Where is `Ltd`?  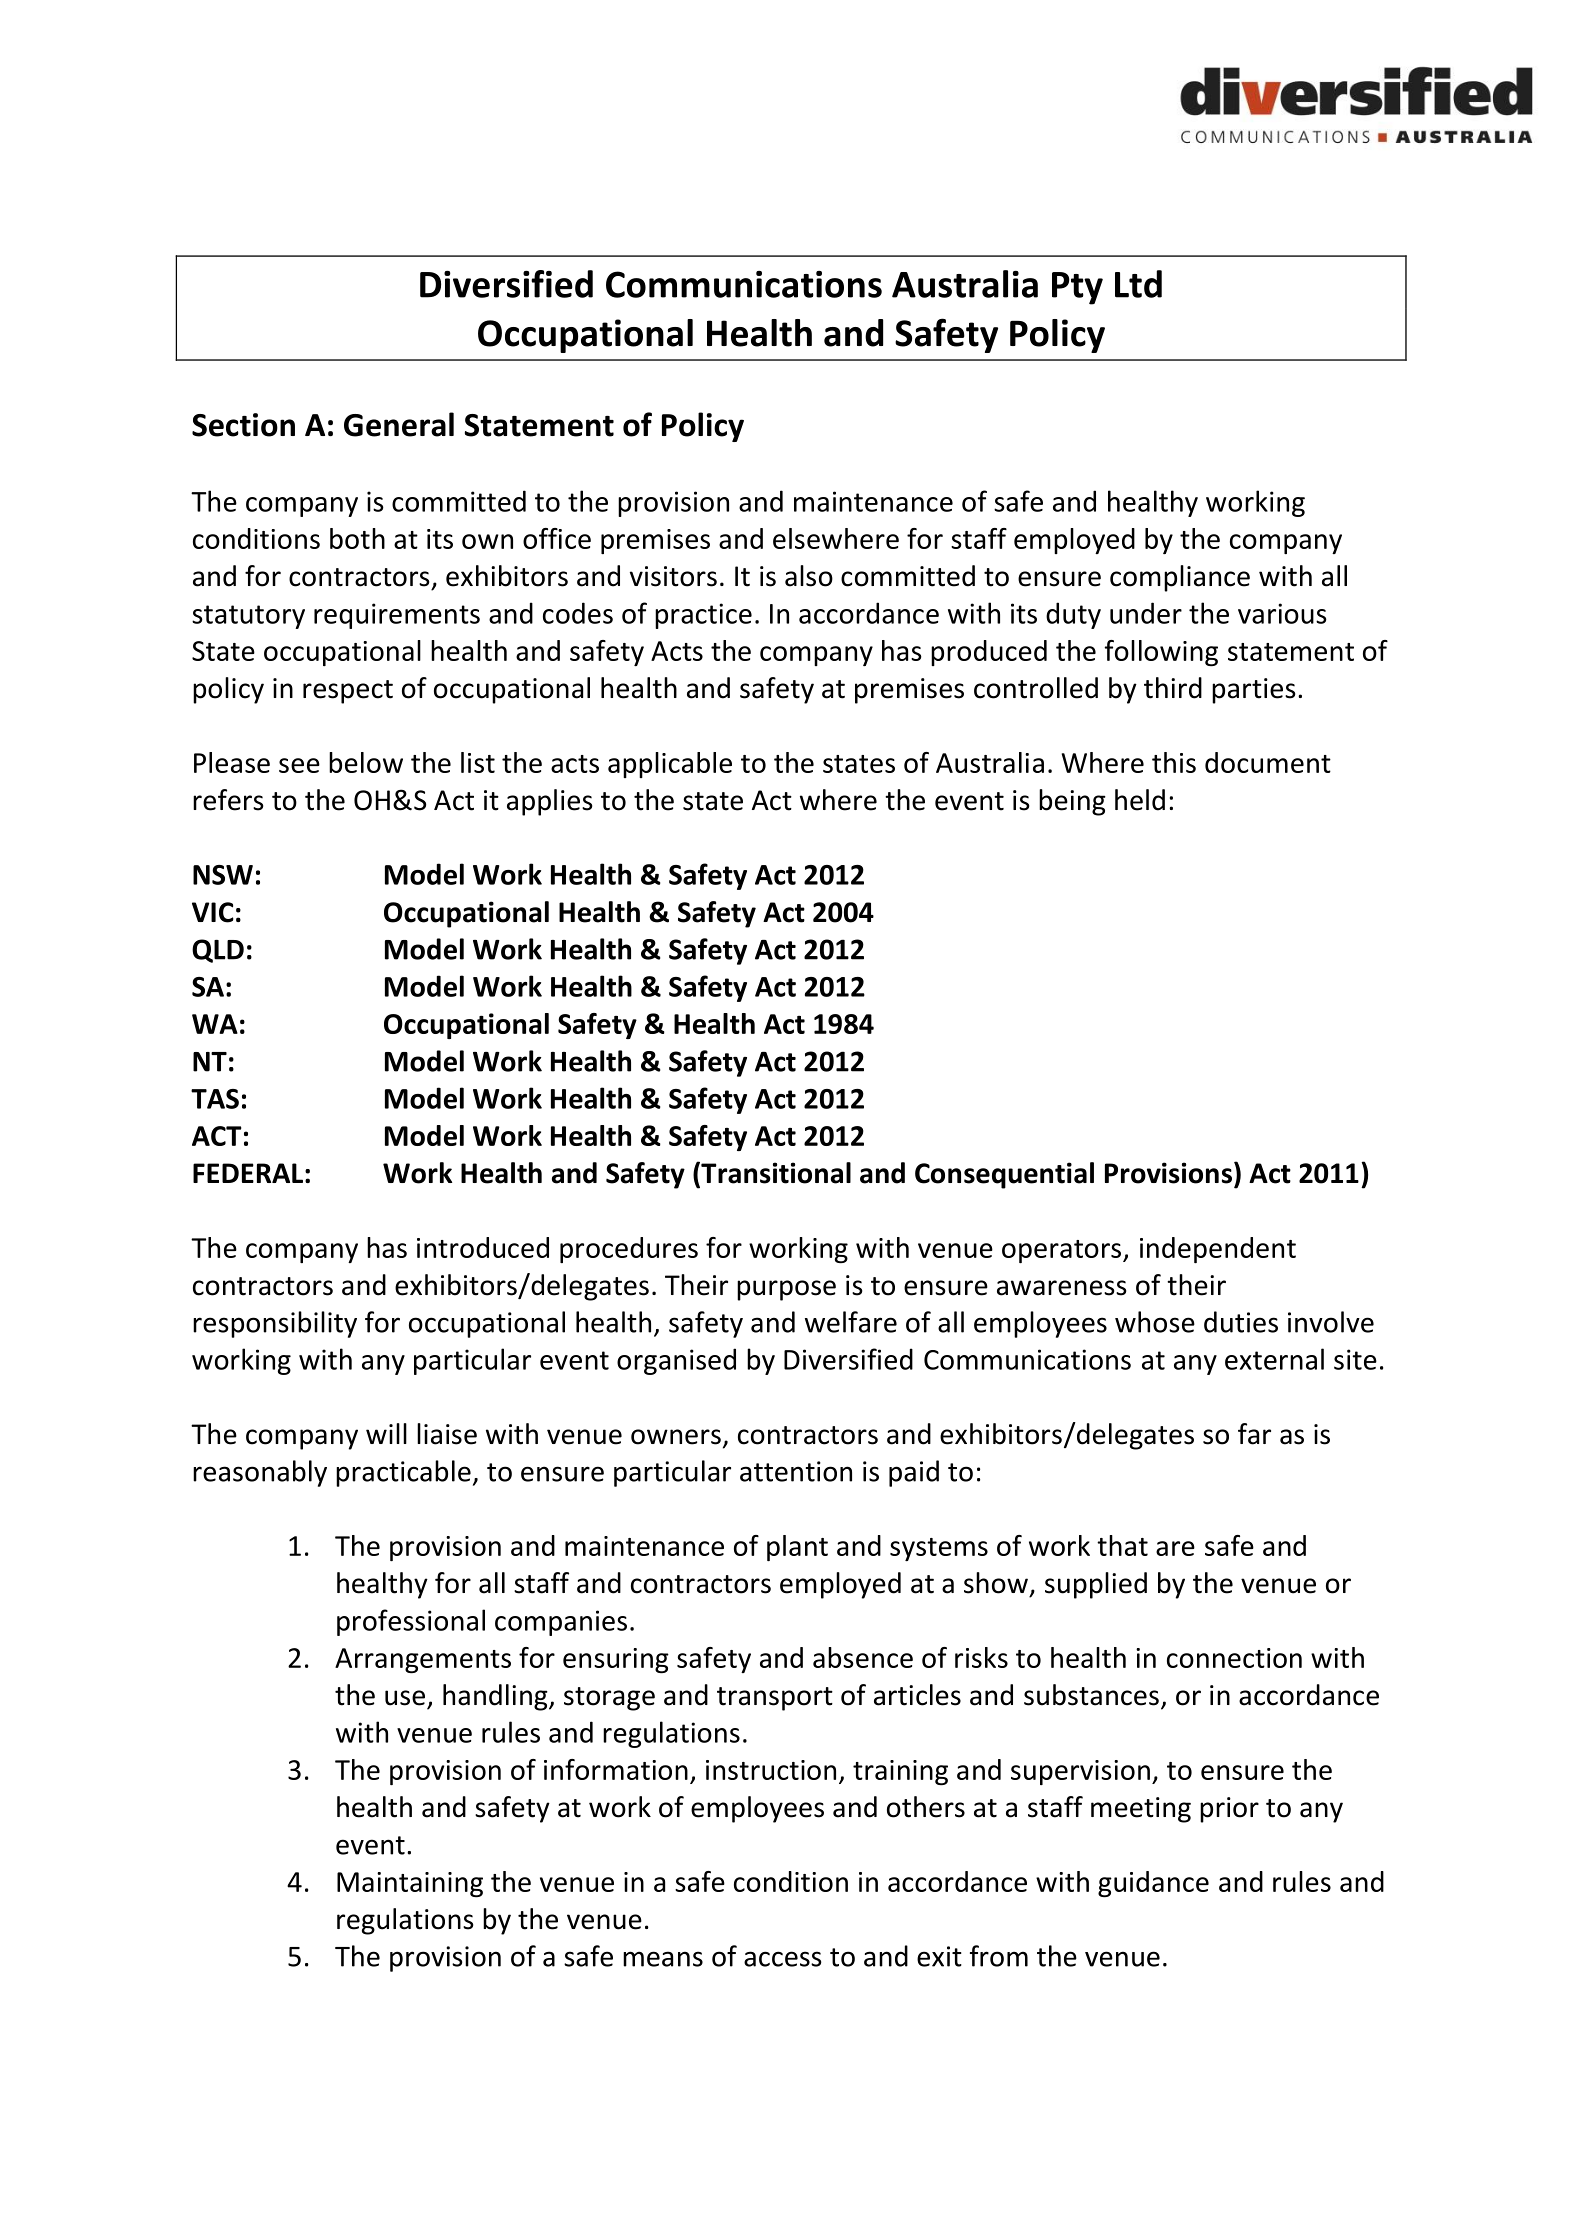
Ltd is located at coordinates (1138, 284).
